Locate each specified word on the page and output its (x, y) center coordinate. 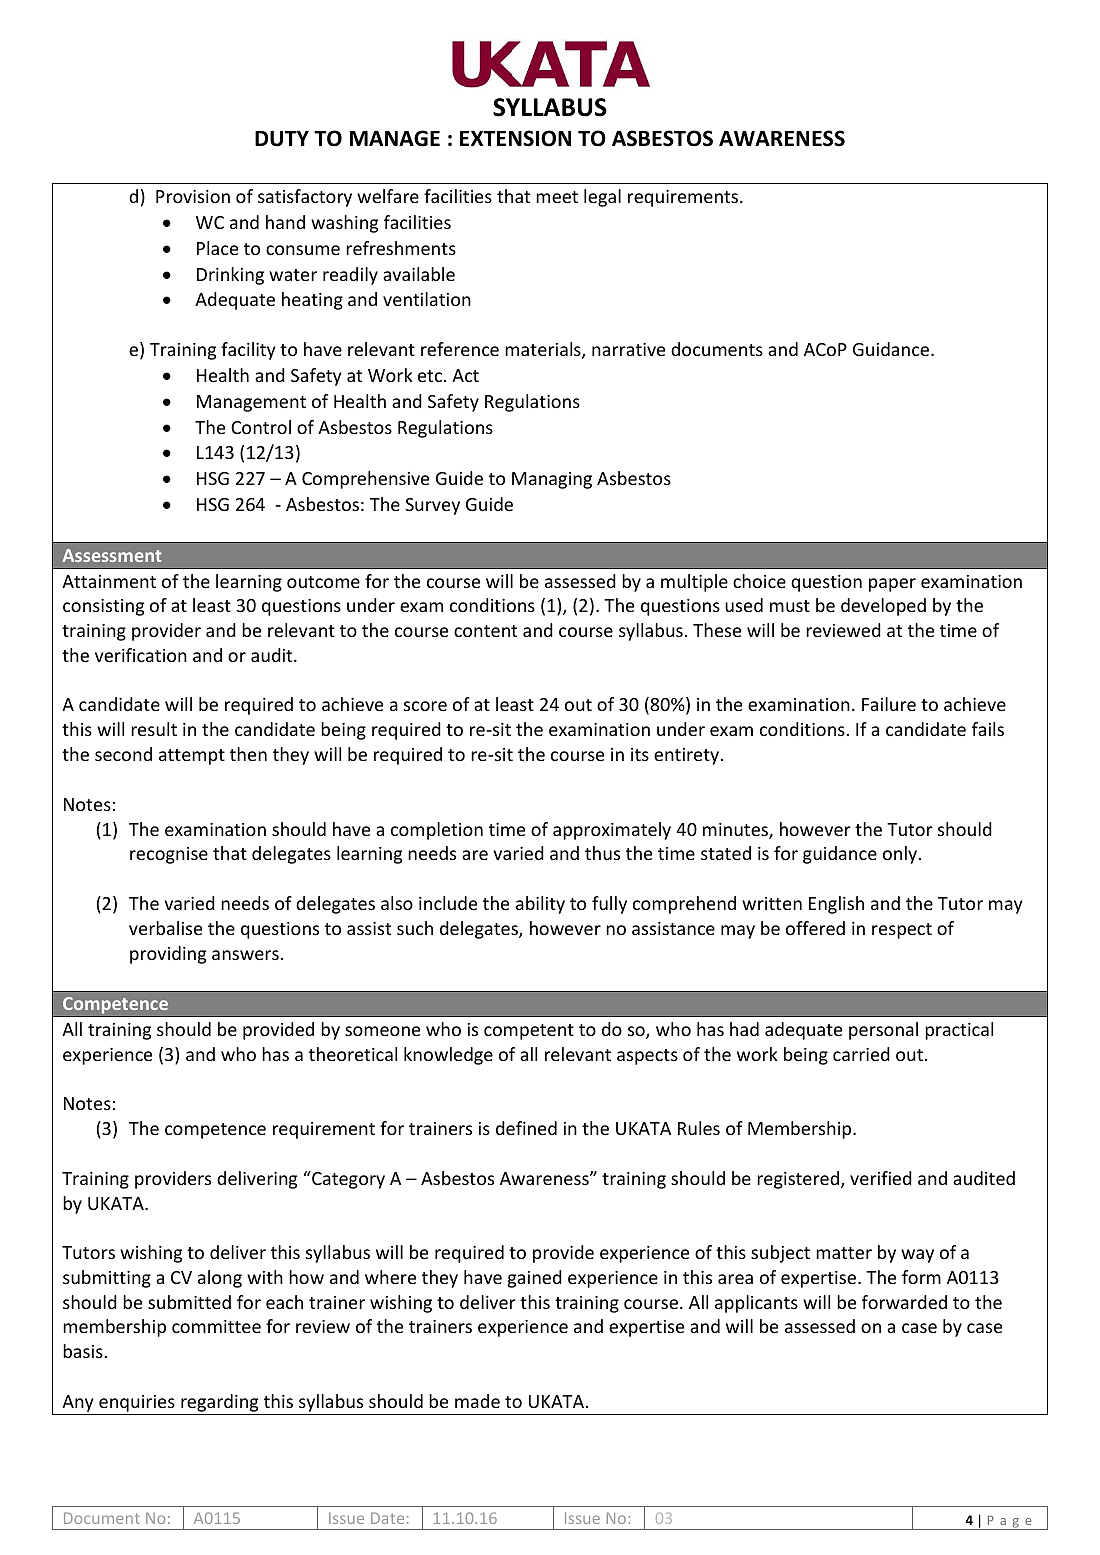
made (477, 1401)
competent (529, 1032)
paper (892, 585)
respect (902, 931)
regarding (220, 1404)
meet (557, 197)
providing (168, 955)
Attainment (109, 581)
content (485, 631)
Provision (193, 196)
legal (602, 198)
